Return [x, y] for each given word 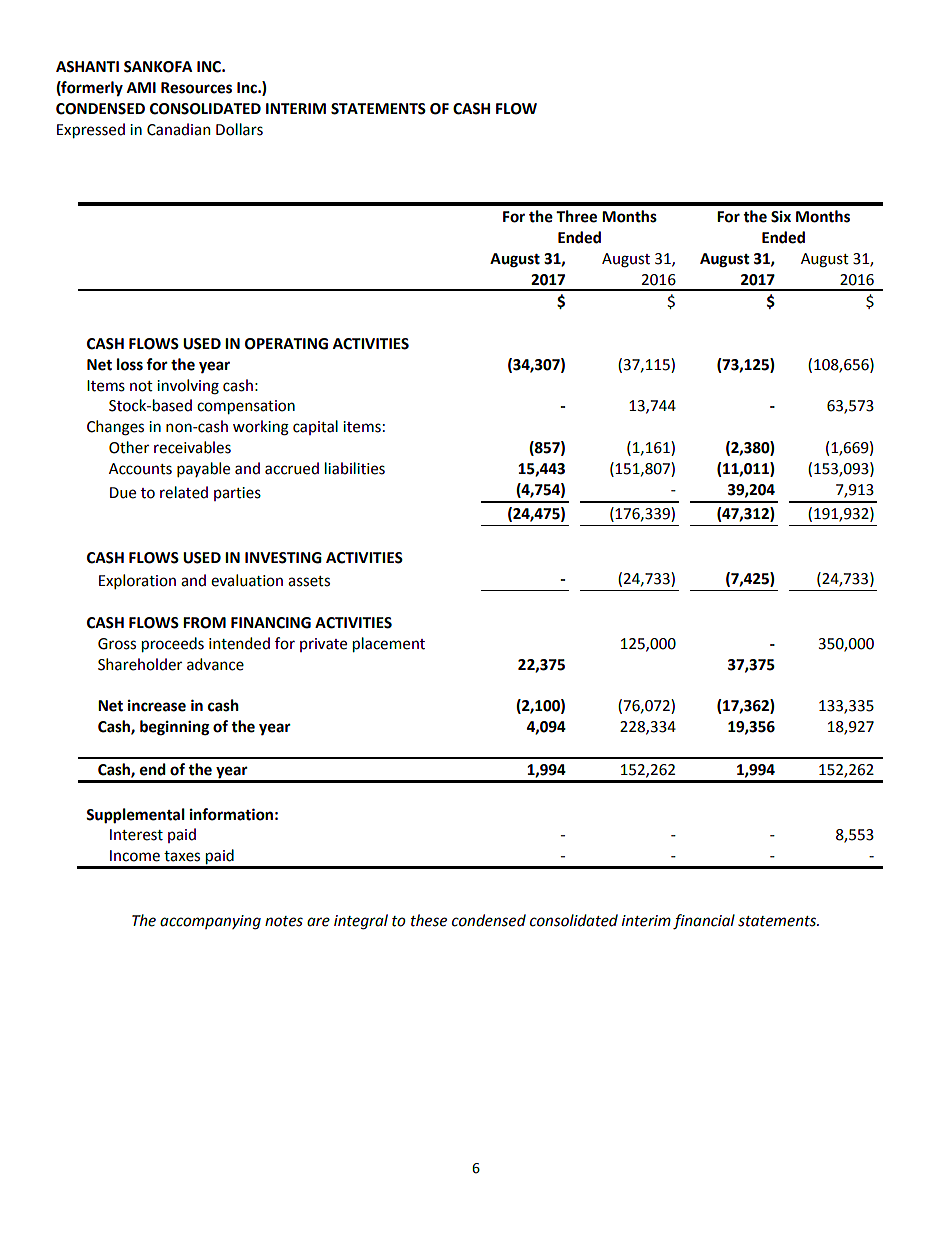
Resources [196, 88]
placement [389, 644]
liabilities [355, 468]
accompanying [210, 922]
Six [781, 217]
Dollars [239, 129]
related [184, 492]
